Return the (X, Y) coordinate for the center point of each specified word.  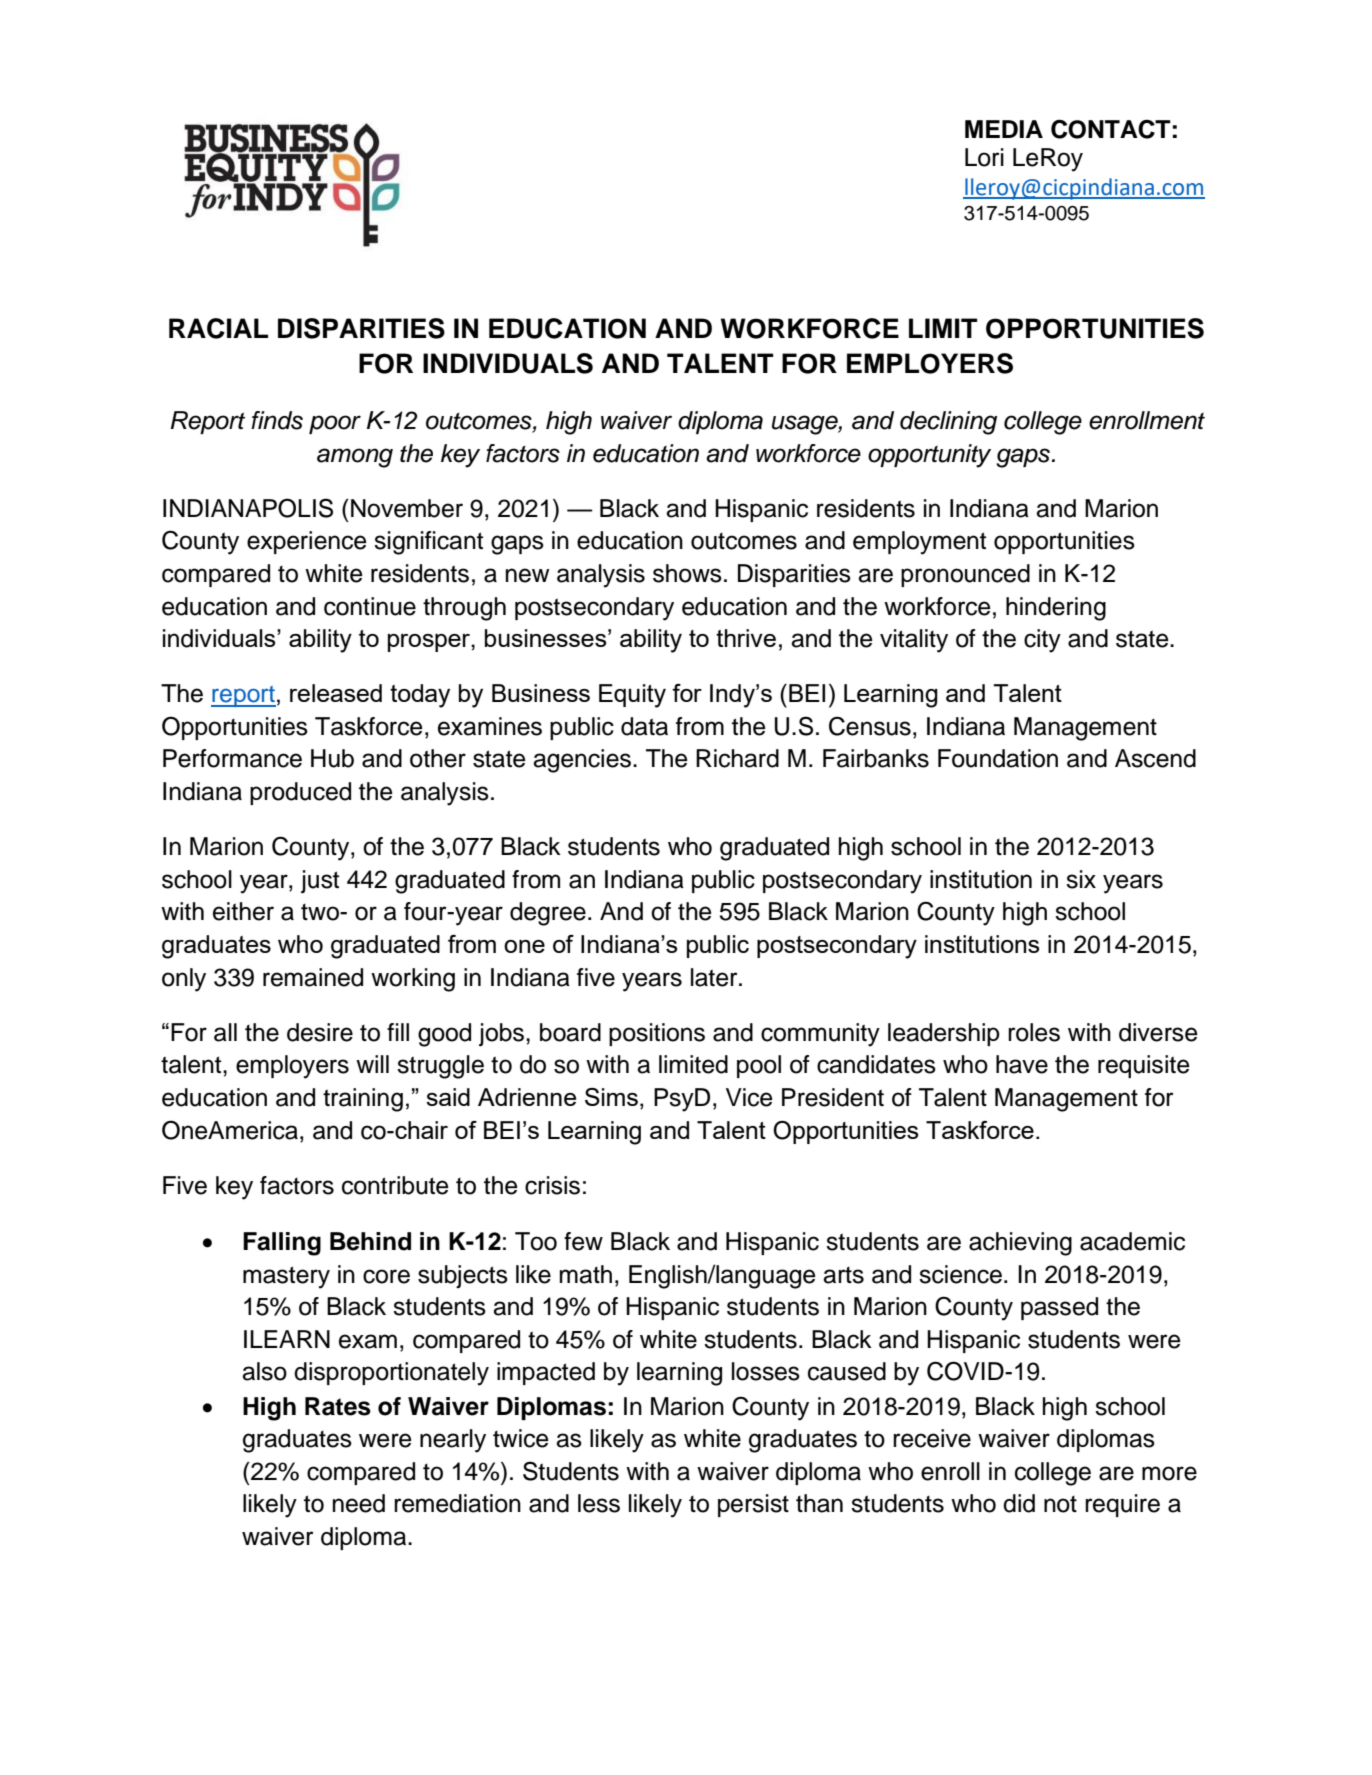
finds (277, 420)
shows (687, 573)
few (583, 1241)
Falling (282, 1244)
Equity (632, 696)
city (1042, 641)
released (336, 693)
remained (313, 977)
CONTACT (1111, 129)
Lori (984, 157)
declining (948, 423)
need (359, 1503)
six (1081, 879)
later (715, 977)
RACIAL (218, 328)
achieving (1020, 1244)
